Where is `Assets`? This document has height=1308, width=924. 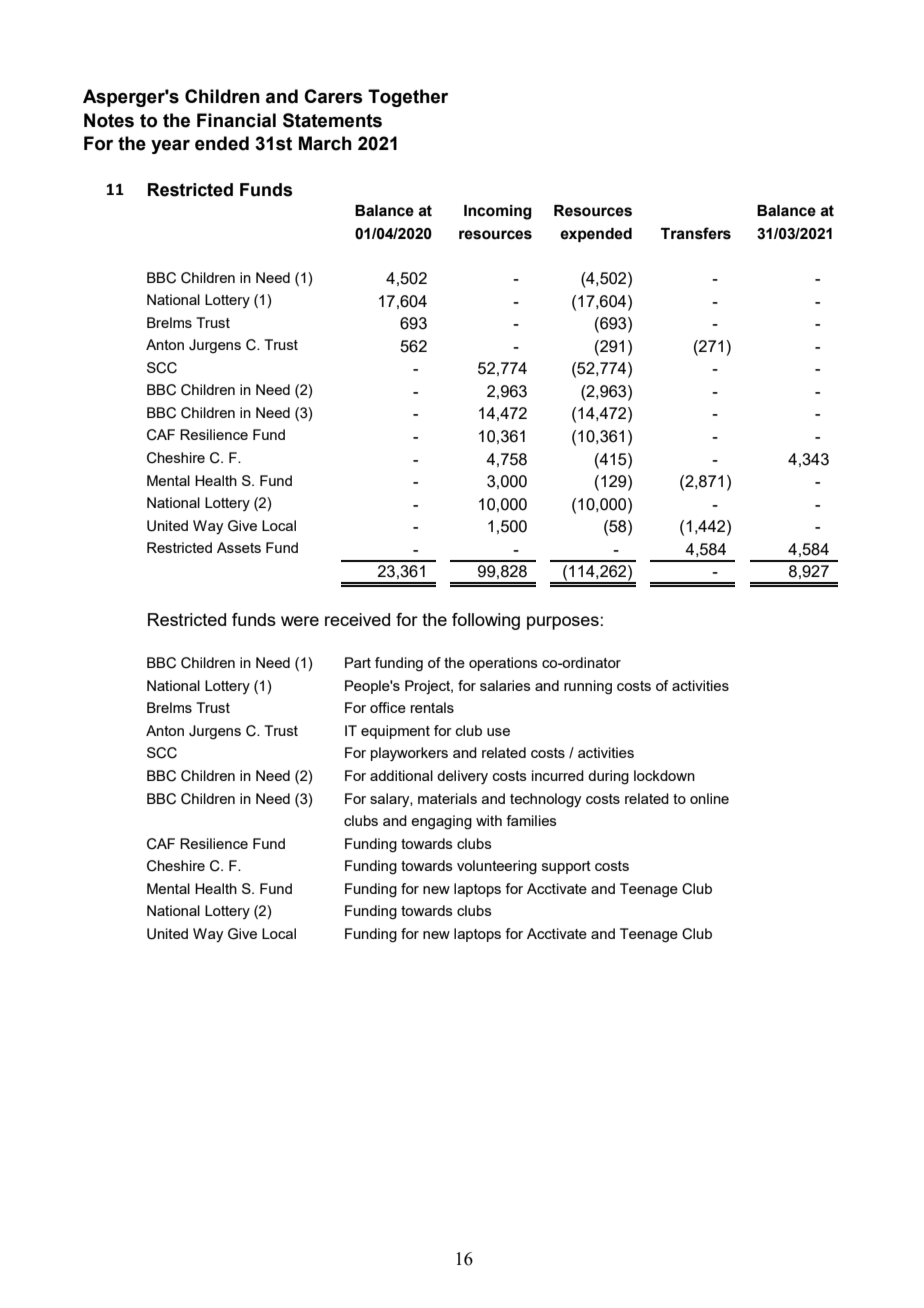
Assets is located at coordinates (239, 547).
